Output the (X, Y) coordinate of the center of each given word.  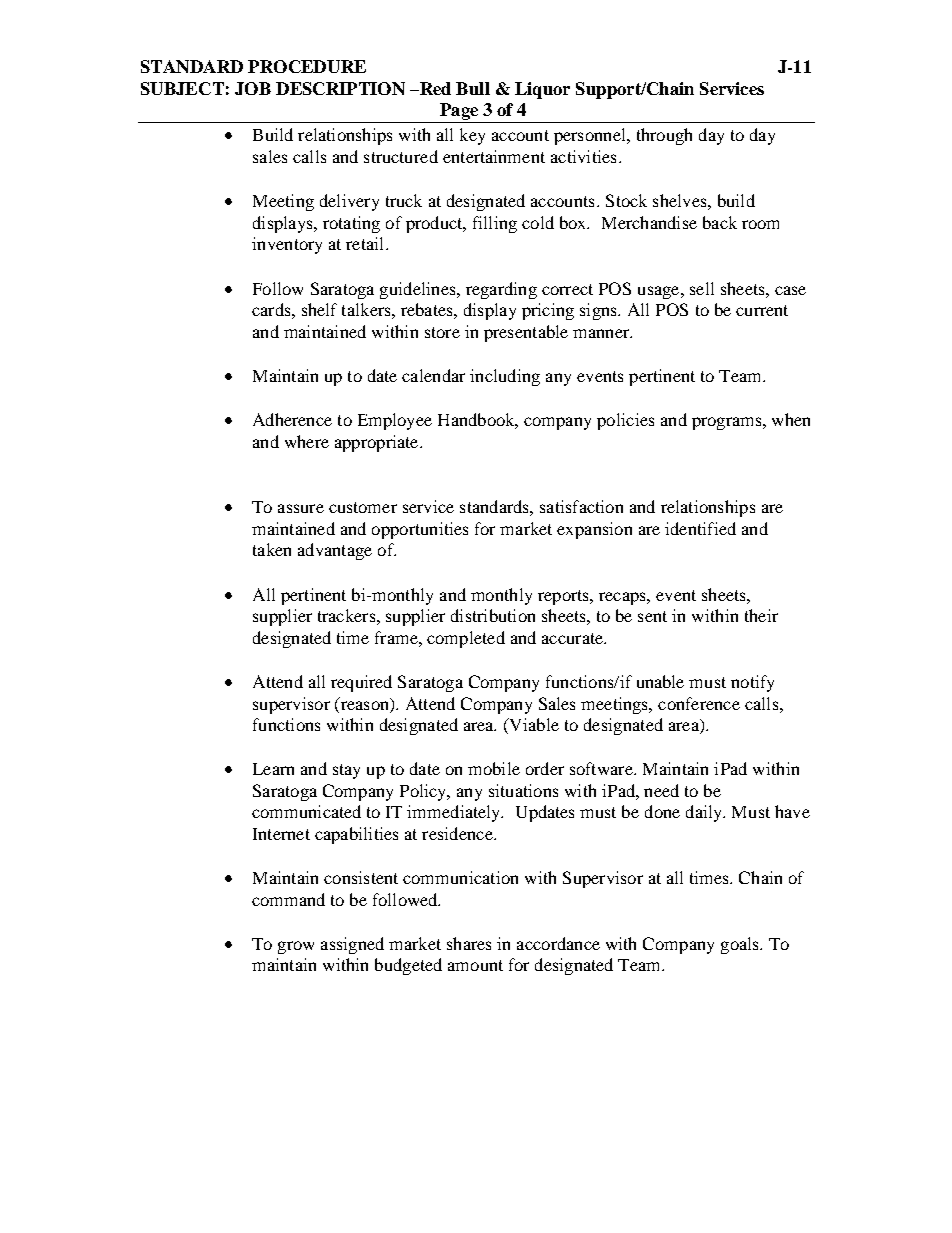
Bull (473, 88)
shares (469, 943)
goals (741, 945)
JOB (253, 88)
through (664, 136)
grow (296, 947)
